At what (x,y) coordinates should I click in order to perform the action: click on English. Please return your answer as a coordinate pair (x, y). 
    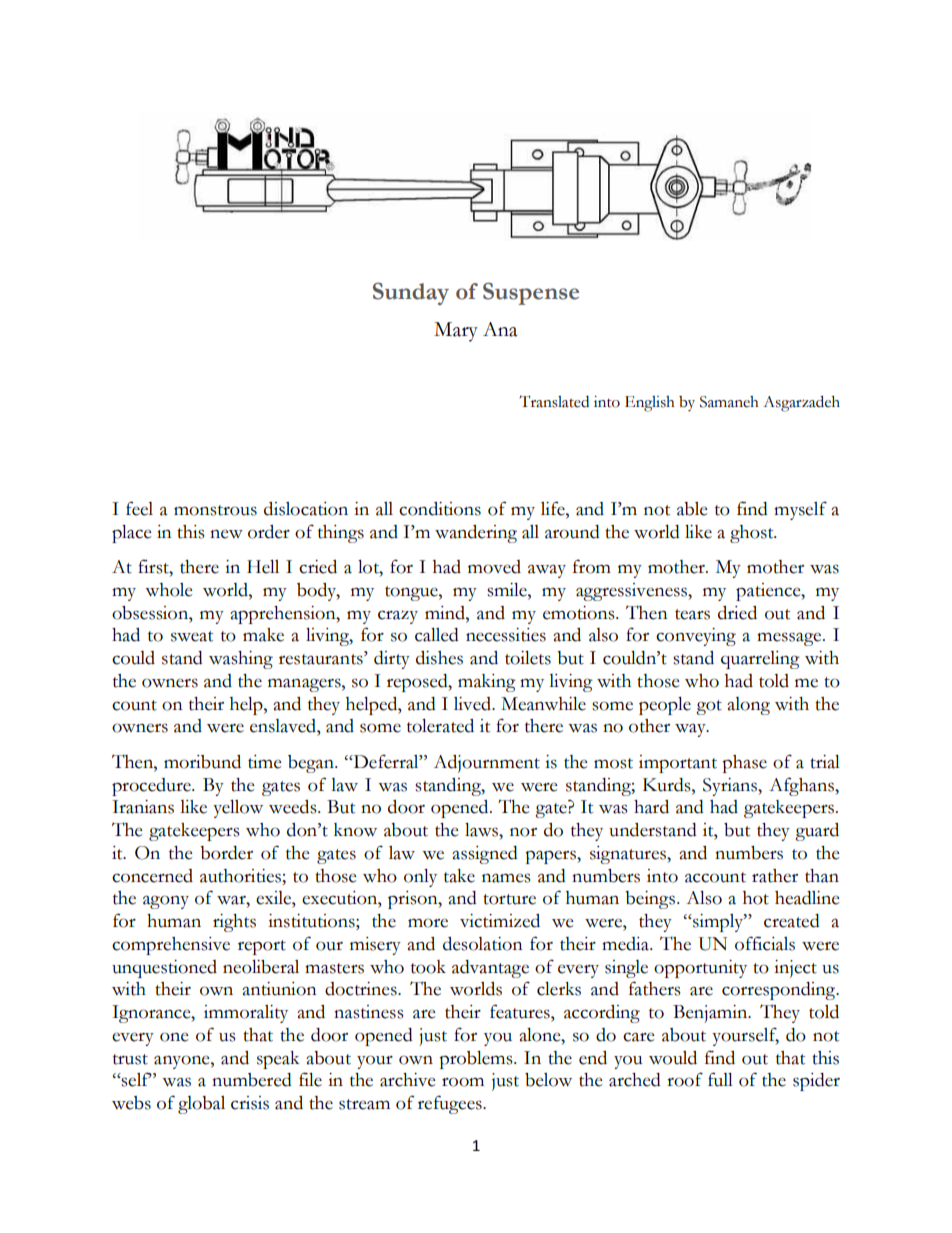
    Looking at the image, I should click on (650, 404).
